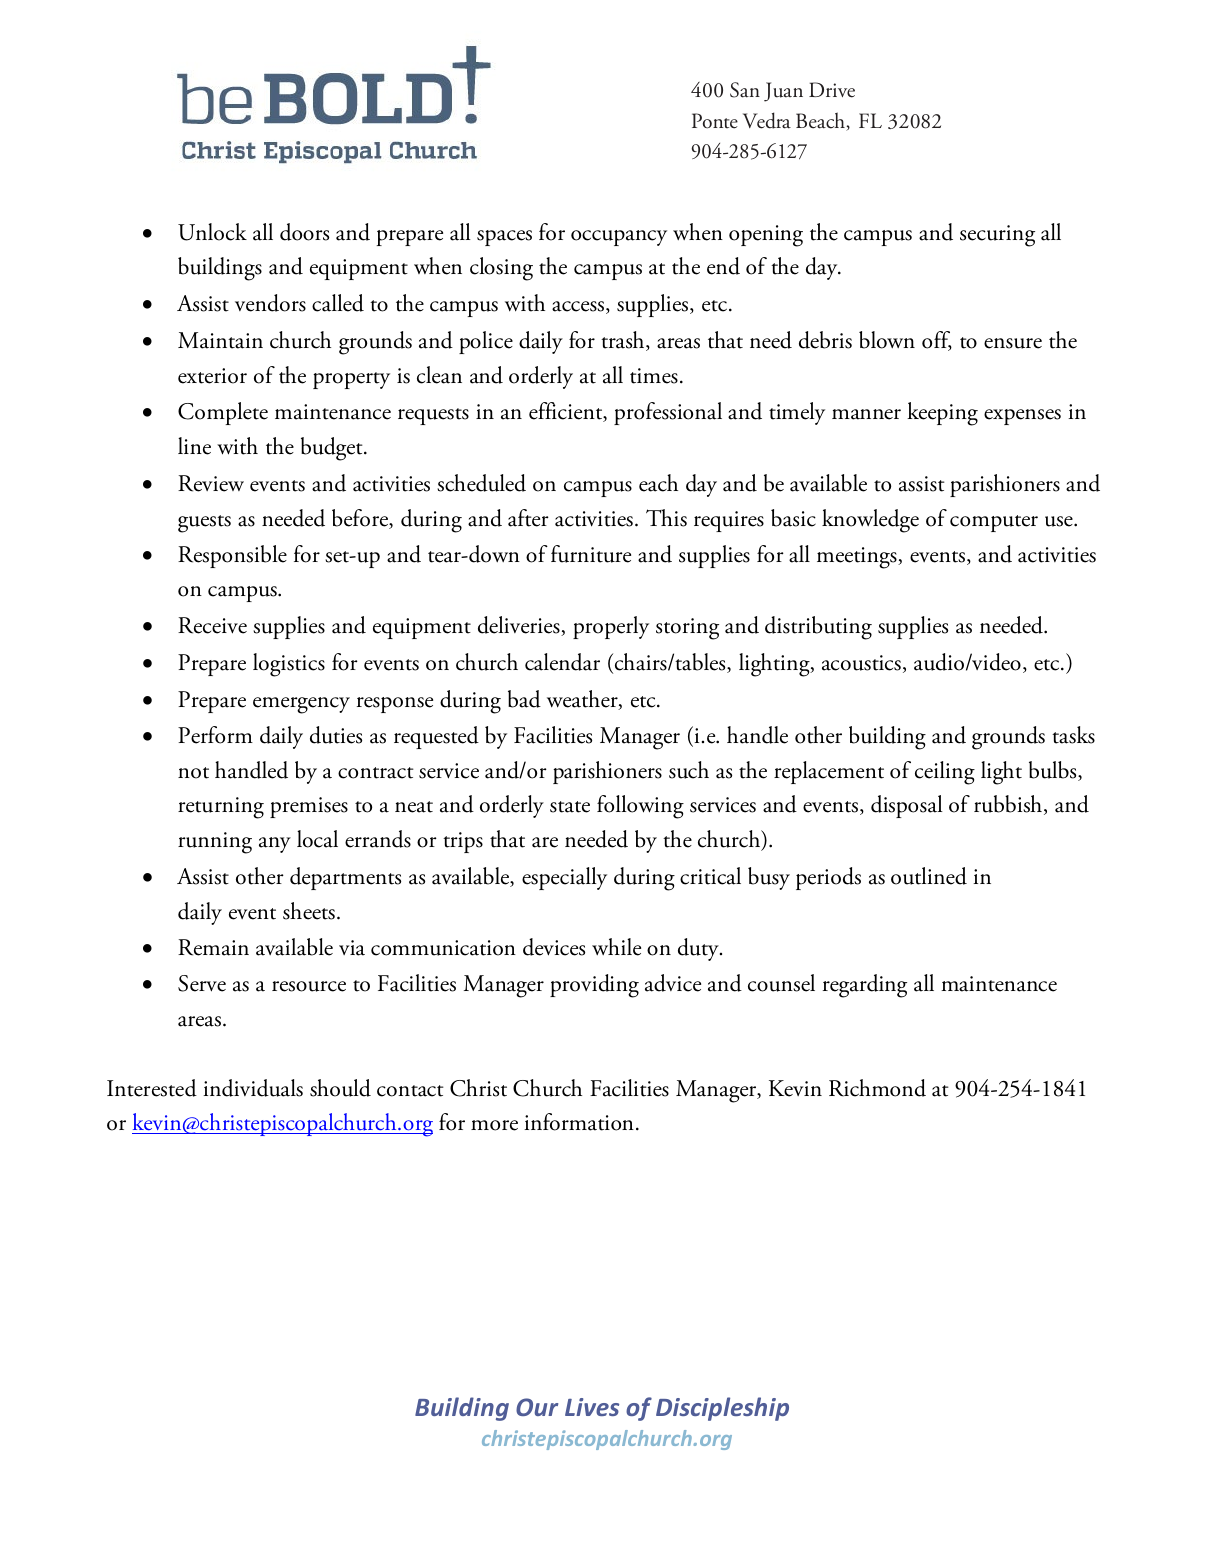 The height and width of the screenshot is (1562, 1207). Describe the element at coordinates (877, 1088) in the screenshot. I see `Richmond` at that location.
